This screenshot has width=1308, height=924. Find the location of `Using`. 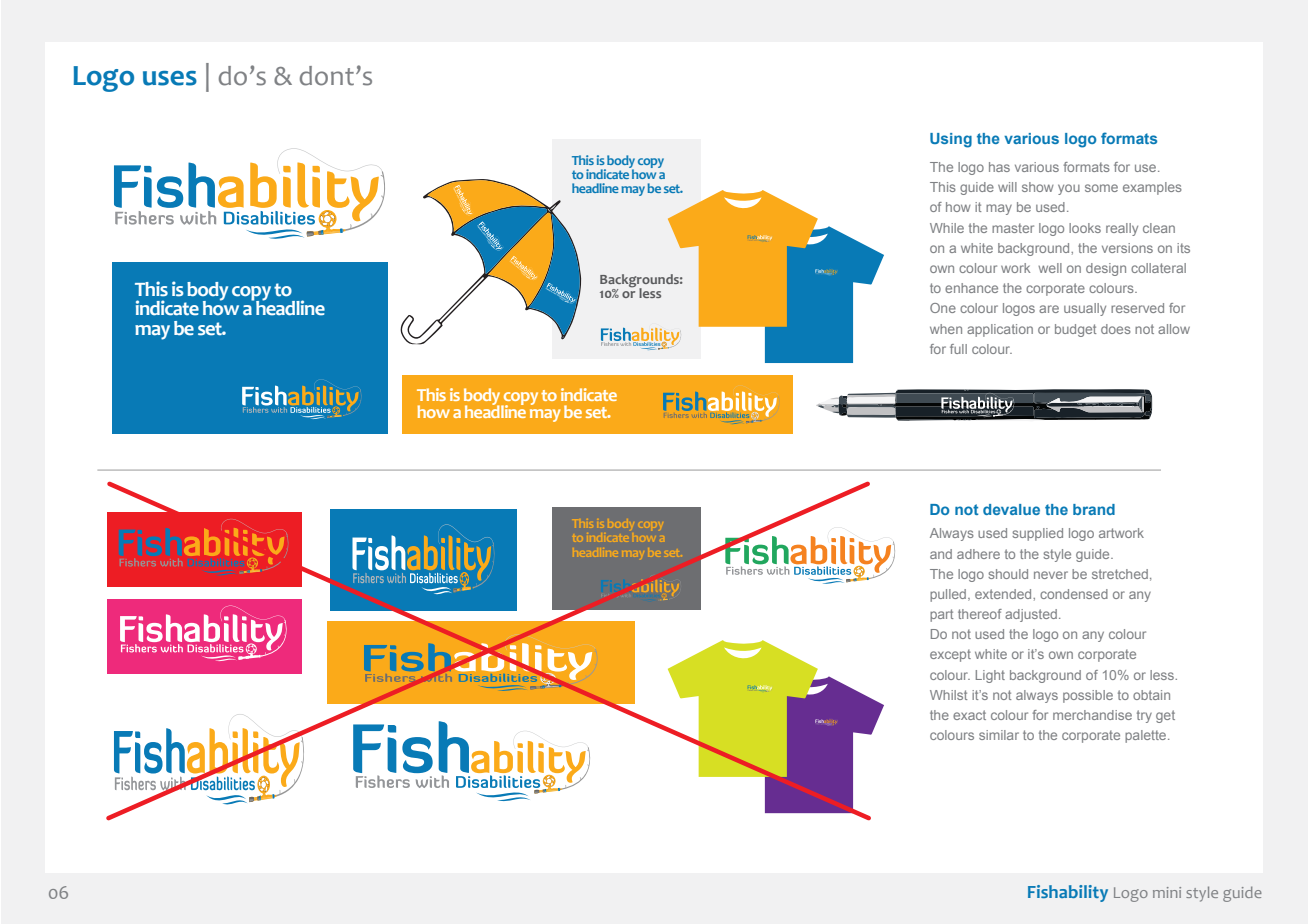

Using is located at coordinates (951, 140).
